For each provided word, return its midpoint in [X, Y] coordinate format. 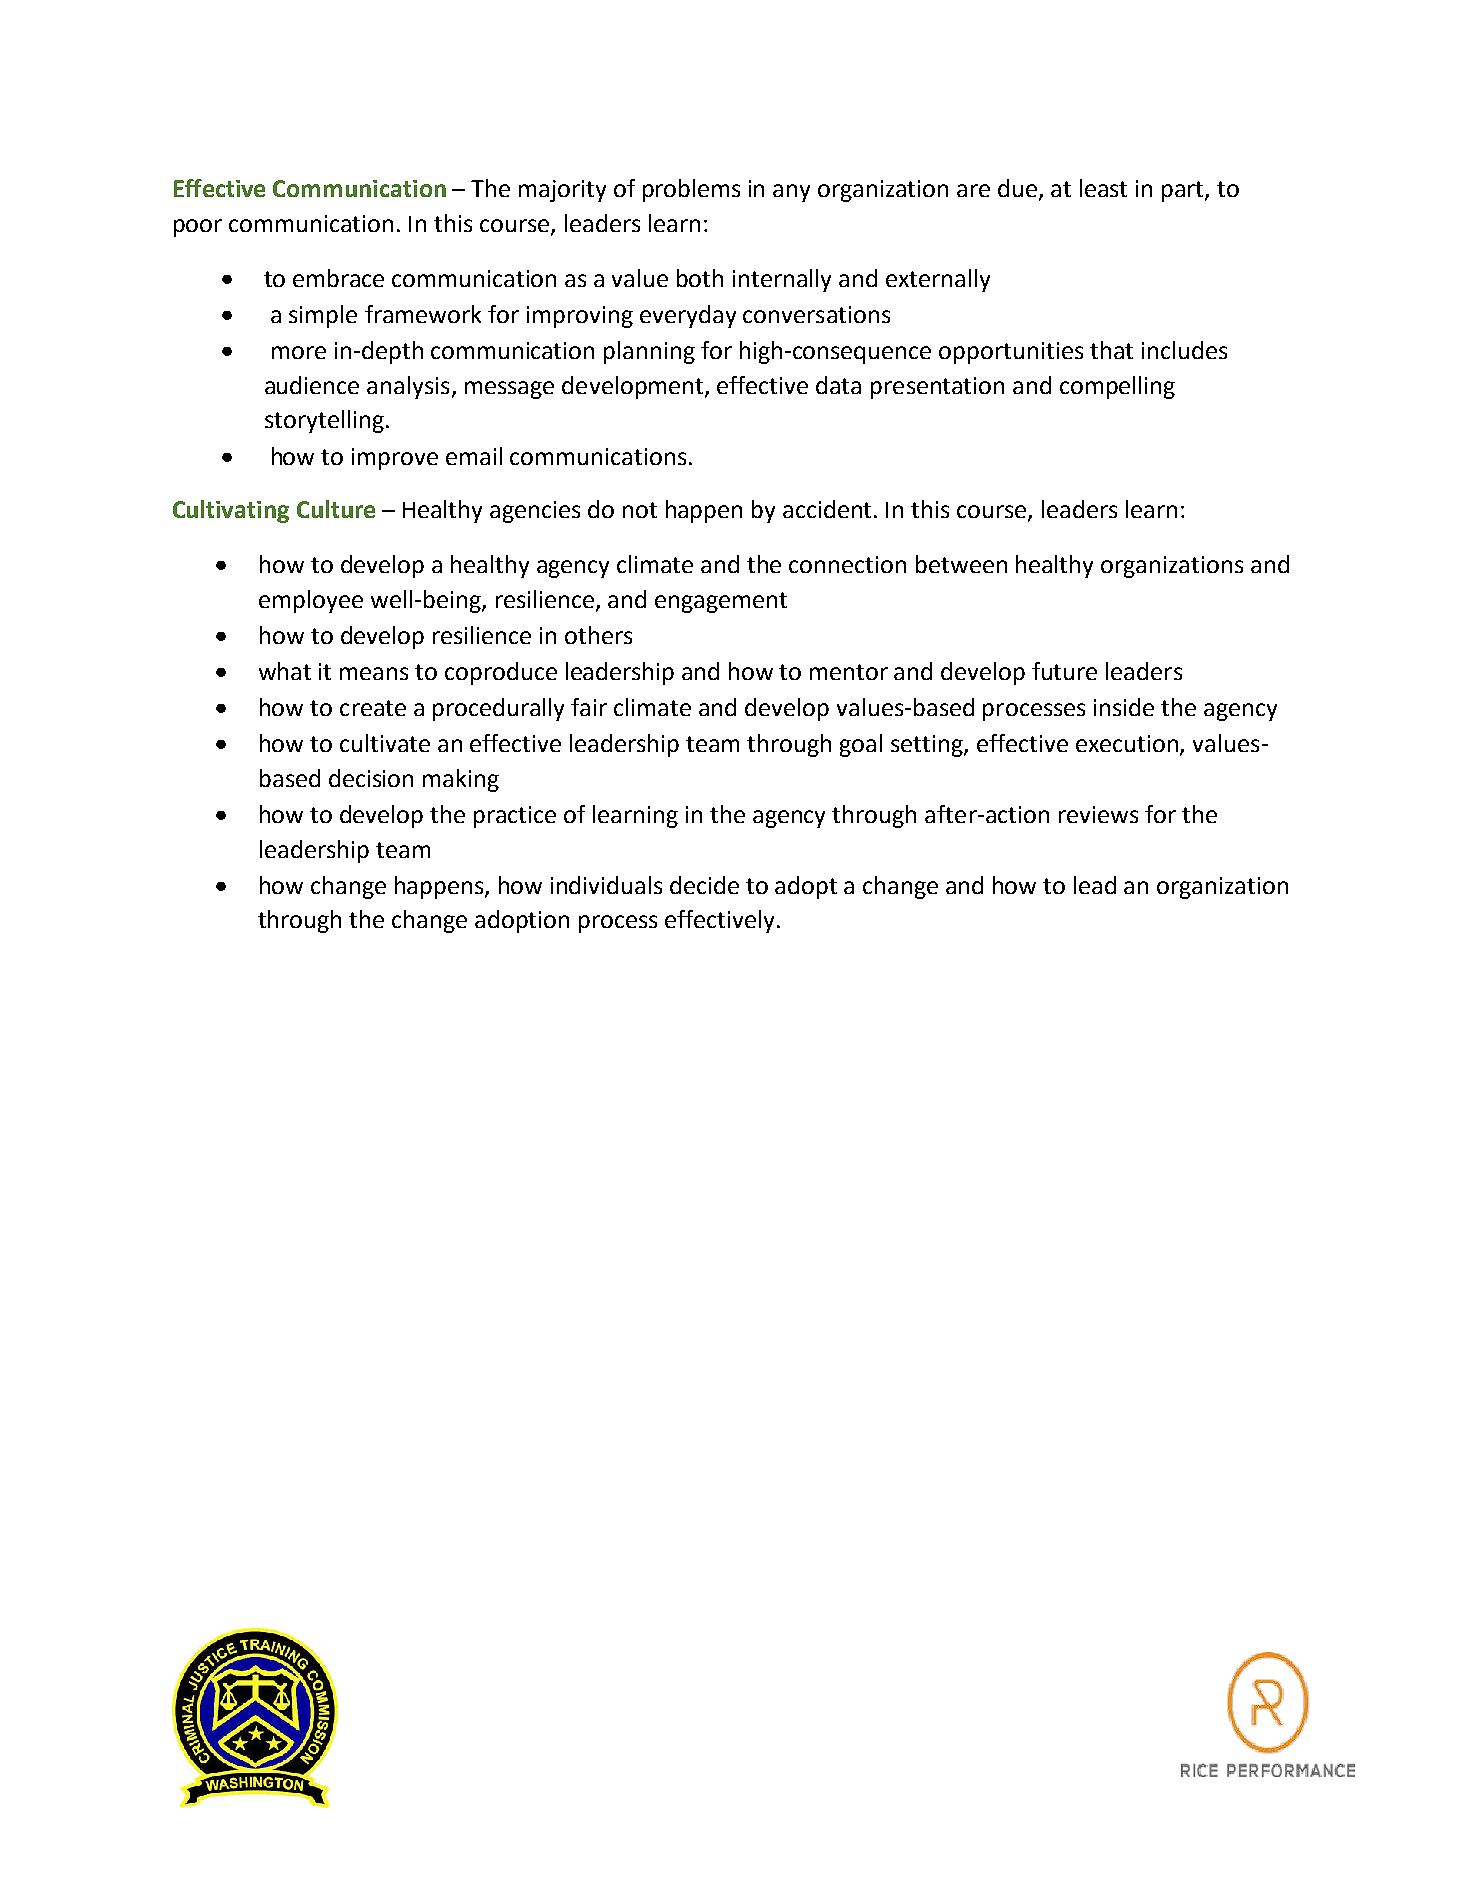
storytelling [324, 421]
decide [704, 885]
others [598, 635]
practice [515, 817]
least [1103, 188]
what [285, 671]
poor [198, 228]
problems [691, 190]
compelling [1117, 387]
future [1064, 671]
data [838, 385]
